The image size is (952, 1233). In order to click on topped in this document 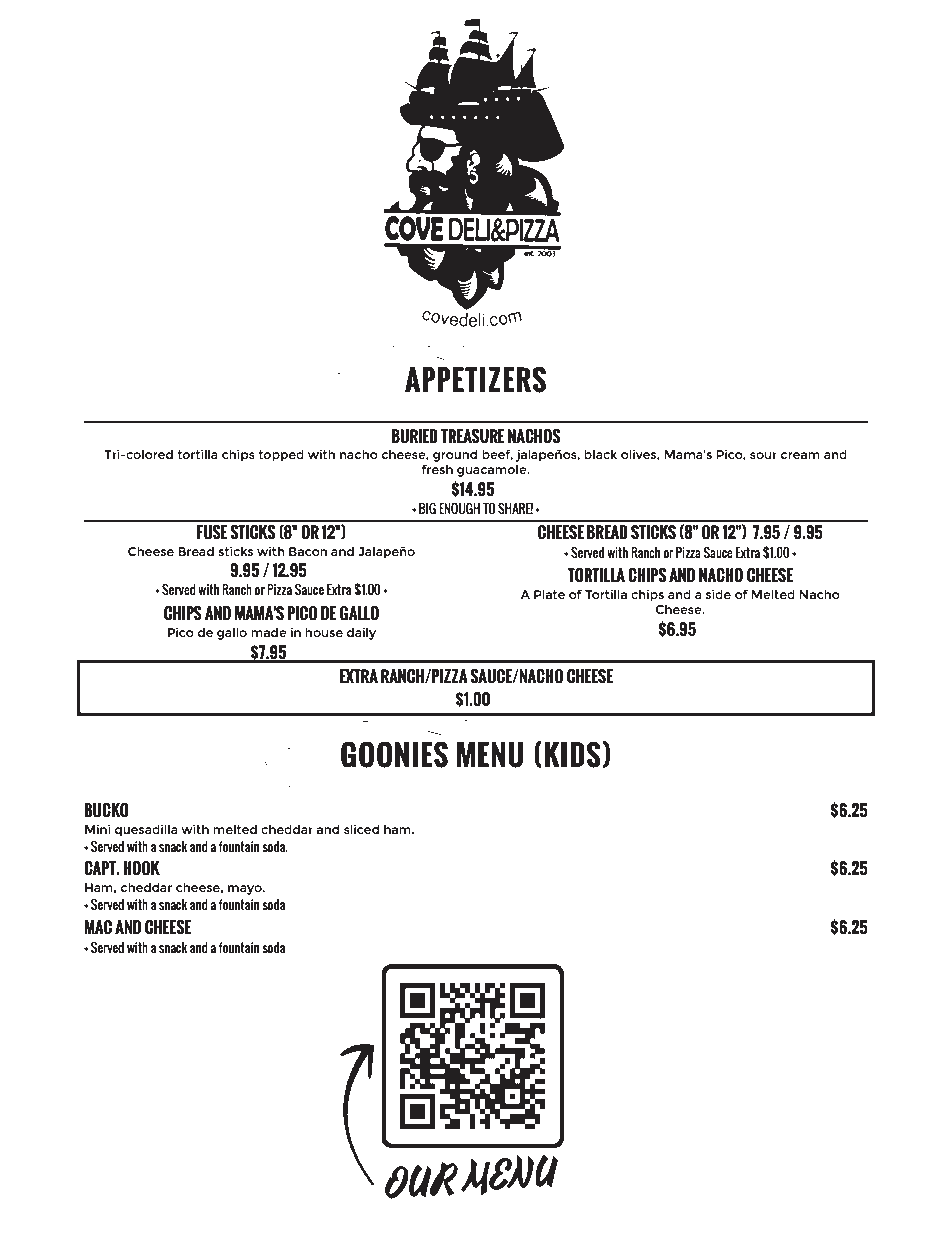, I will do `click(281, 455)`.
